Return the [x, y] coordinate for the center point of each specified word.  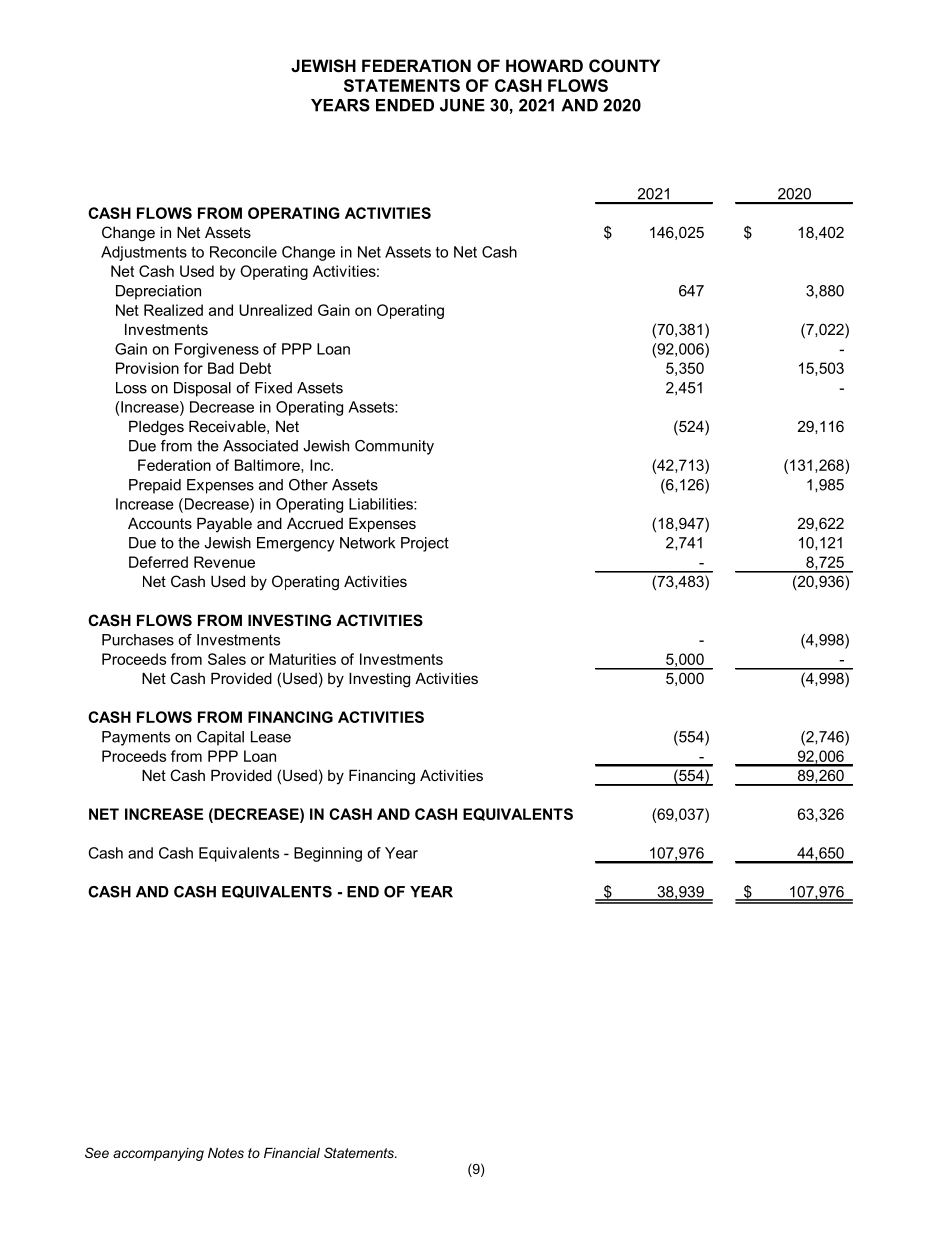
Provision [147, 368]
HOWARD [544, 65]
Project [425, 544]
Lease [271, 737]
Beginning [328, 854]
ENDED [405, 105]
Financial [292, 1153]
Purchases [138, 640]
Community [394, 447]
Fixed [273, 388]
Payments [136, 738]
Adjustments [144, 253]
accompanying [158, 1154]
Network [367, 543]
